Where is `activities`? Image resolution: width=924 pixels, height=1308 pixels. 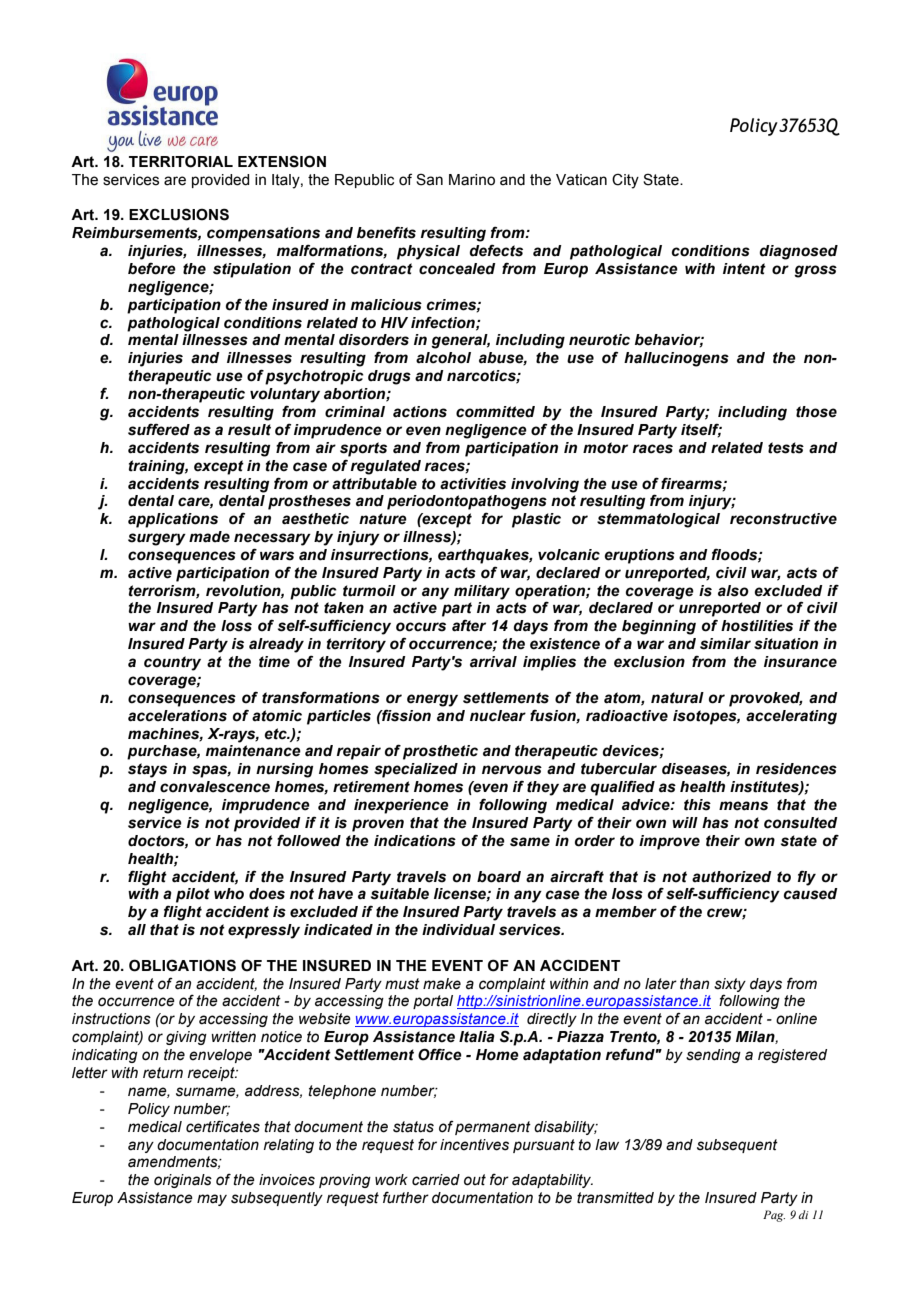 activities is located at coordinates (473, 484).
